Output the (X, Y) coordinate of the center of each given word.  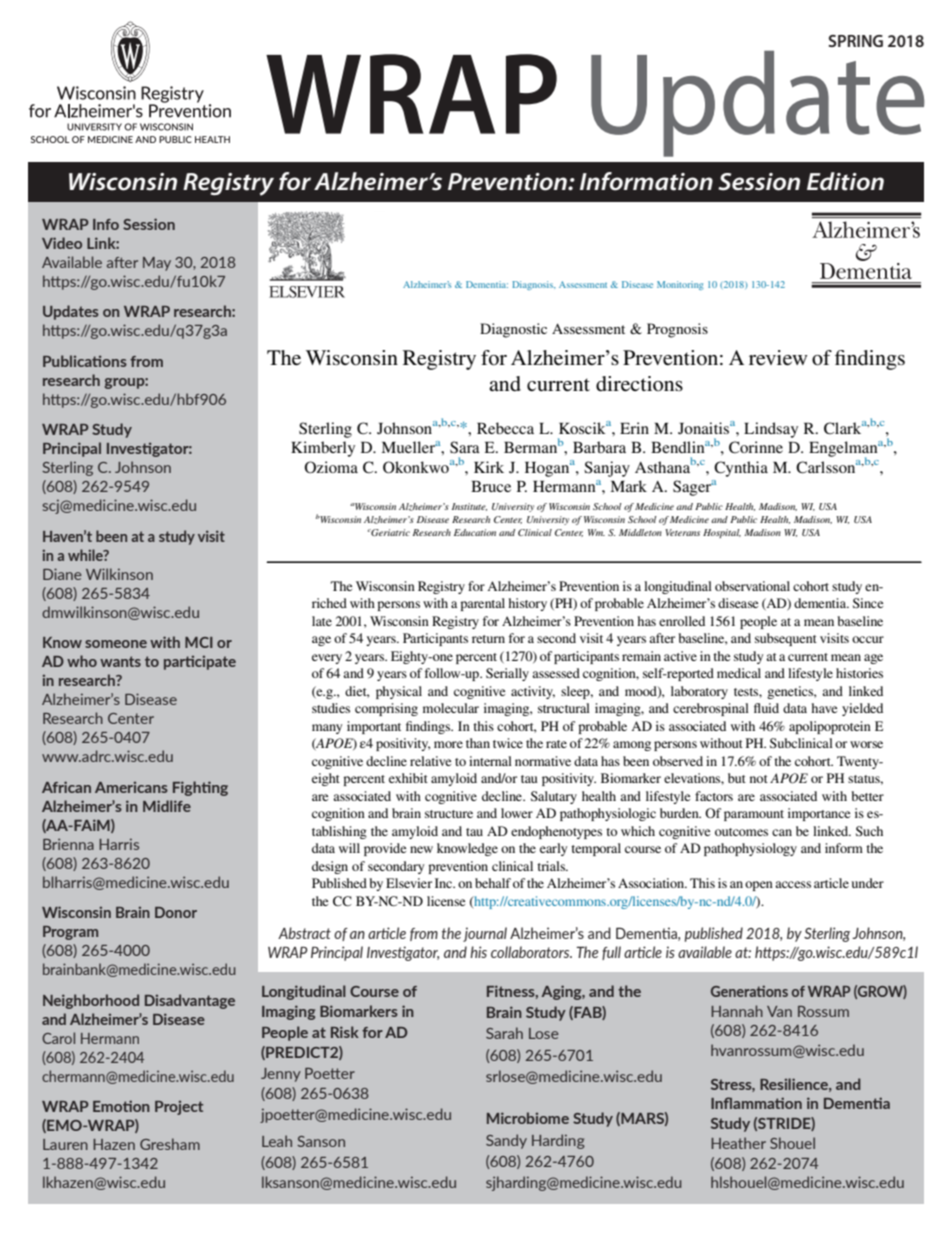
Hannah (737, 1011)
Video (62, 243)
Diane (62, 574)
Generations (749, 991)
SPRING (856, 41)
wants (120, 661)
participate (200, 662)
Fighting (200, 788)
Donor (176, 912)
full (611, 953)
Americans (131, 787)
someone (116, 644)
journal (485, 934)
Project (179, 1107)
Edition (845, 181)
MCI (199, 642)
